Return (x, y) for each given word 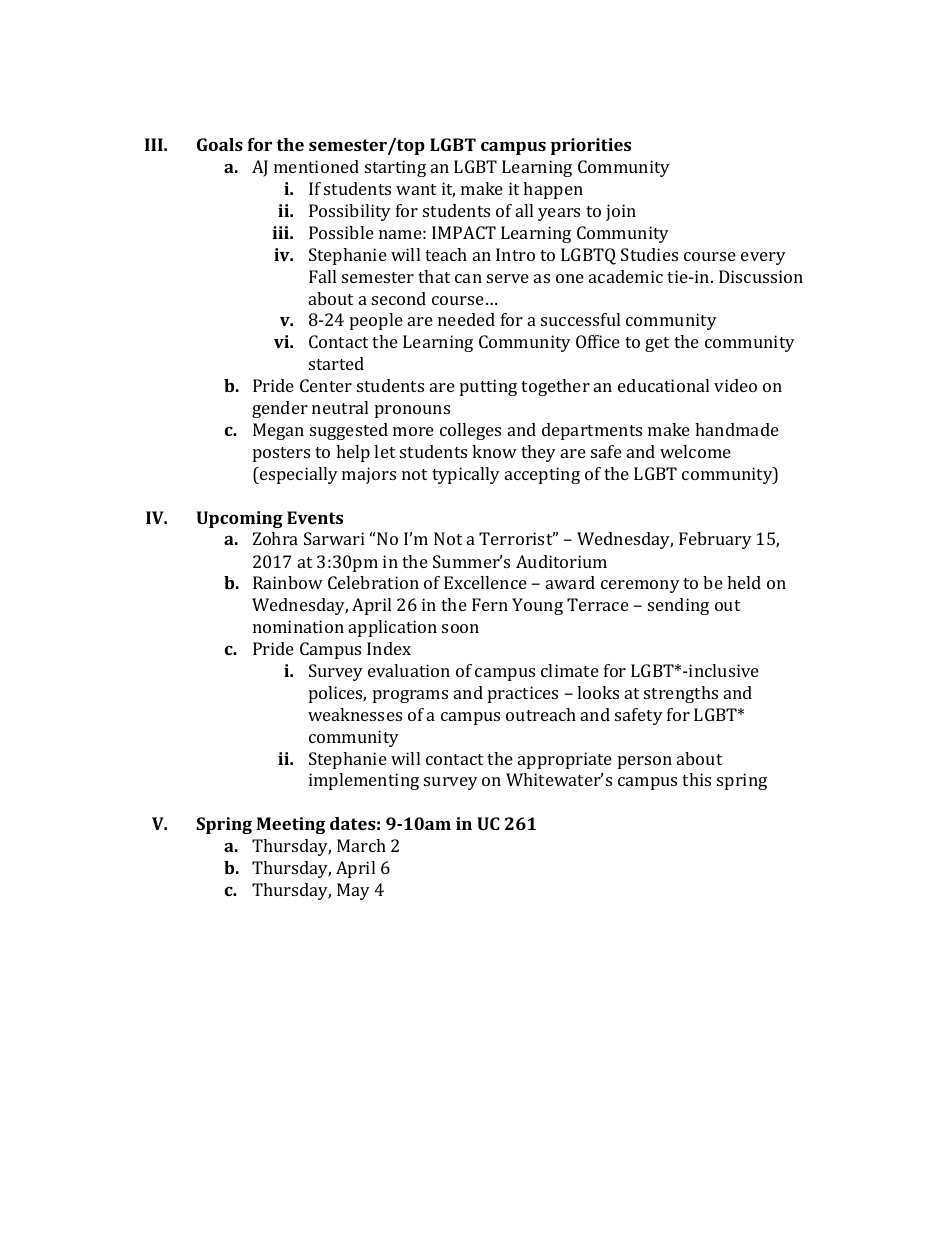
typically (466, 475)
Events (315, 517)
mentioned (316, 166)
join (621, 212)
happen (553, 190)
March (361, 845)
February (715, 540)
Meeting (291, 825)
